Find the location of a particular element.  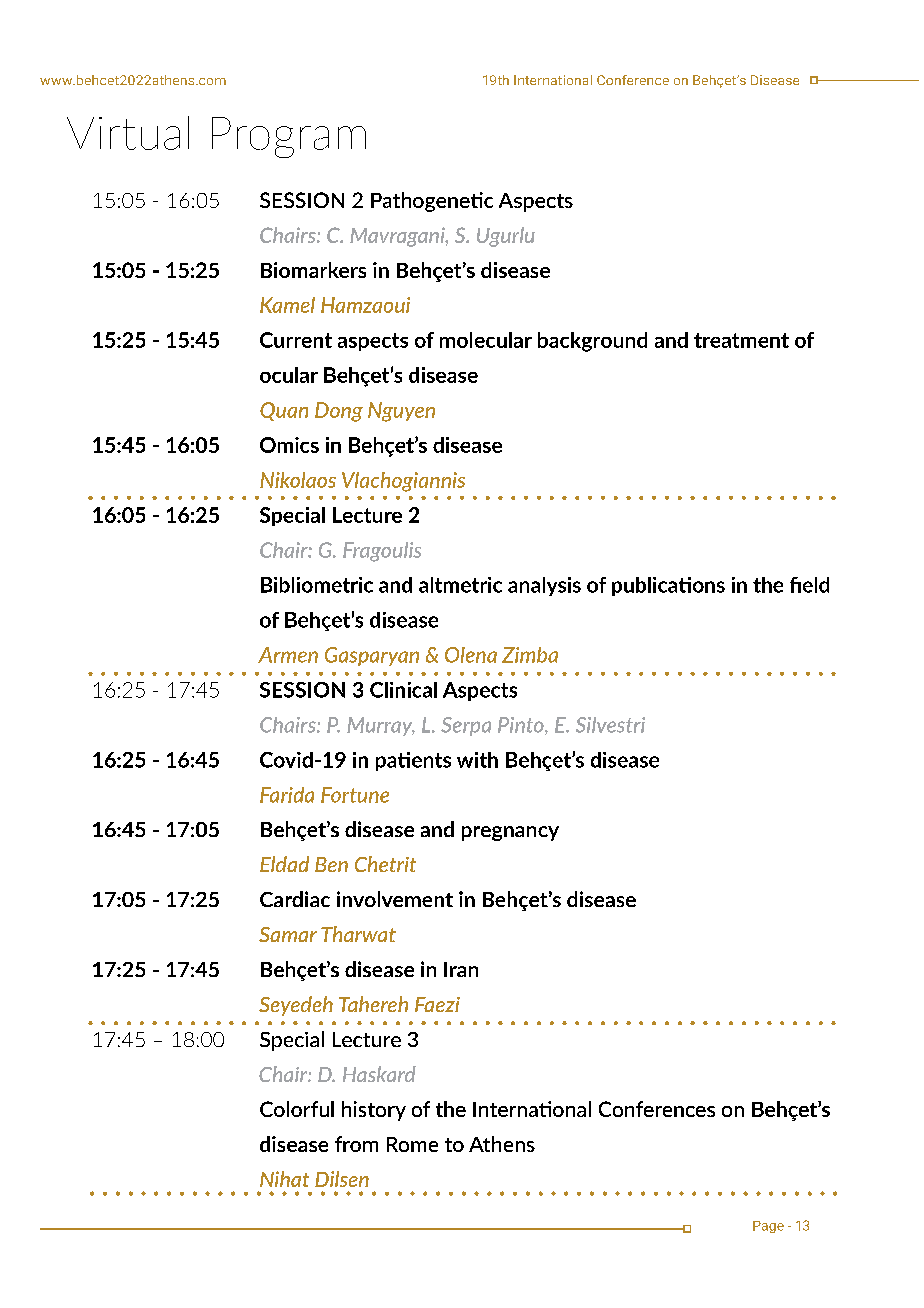

from is located at coordinates (356, 1144).
